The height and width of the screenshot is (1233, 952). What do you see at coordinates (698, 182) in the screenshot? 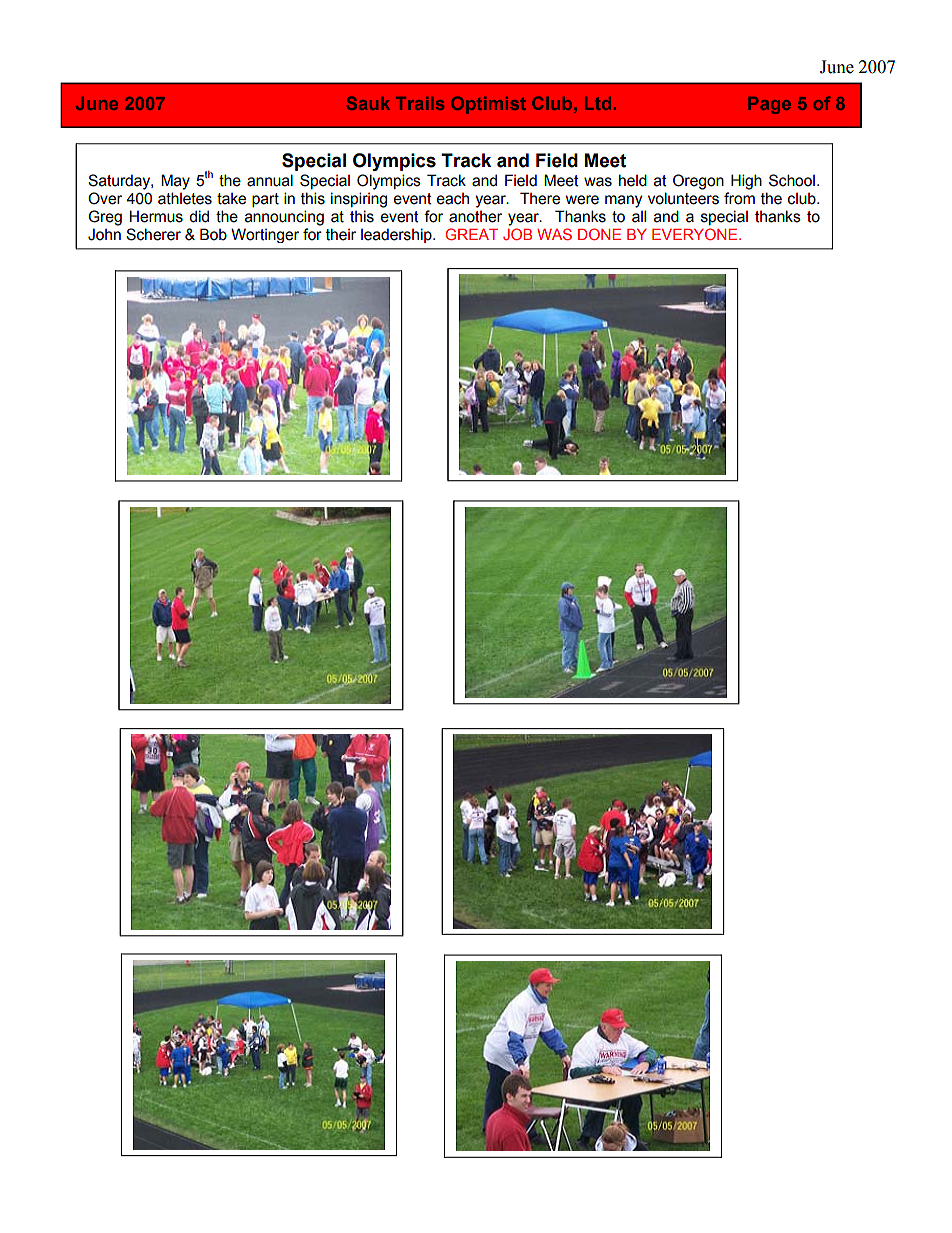
I see `Oregon` at bounding box center [698, 182].
